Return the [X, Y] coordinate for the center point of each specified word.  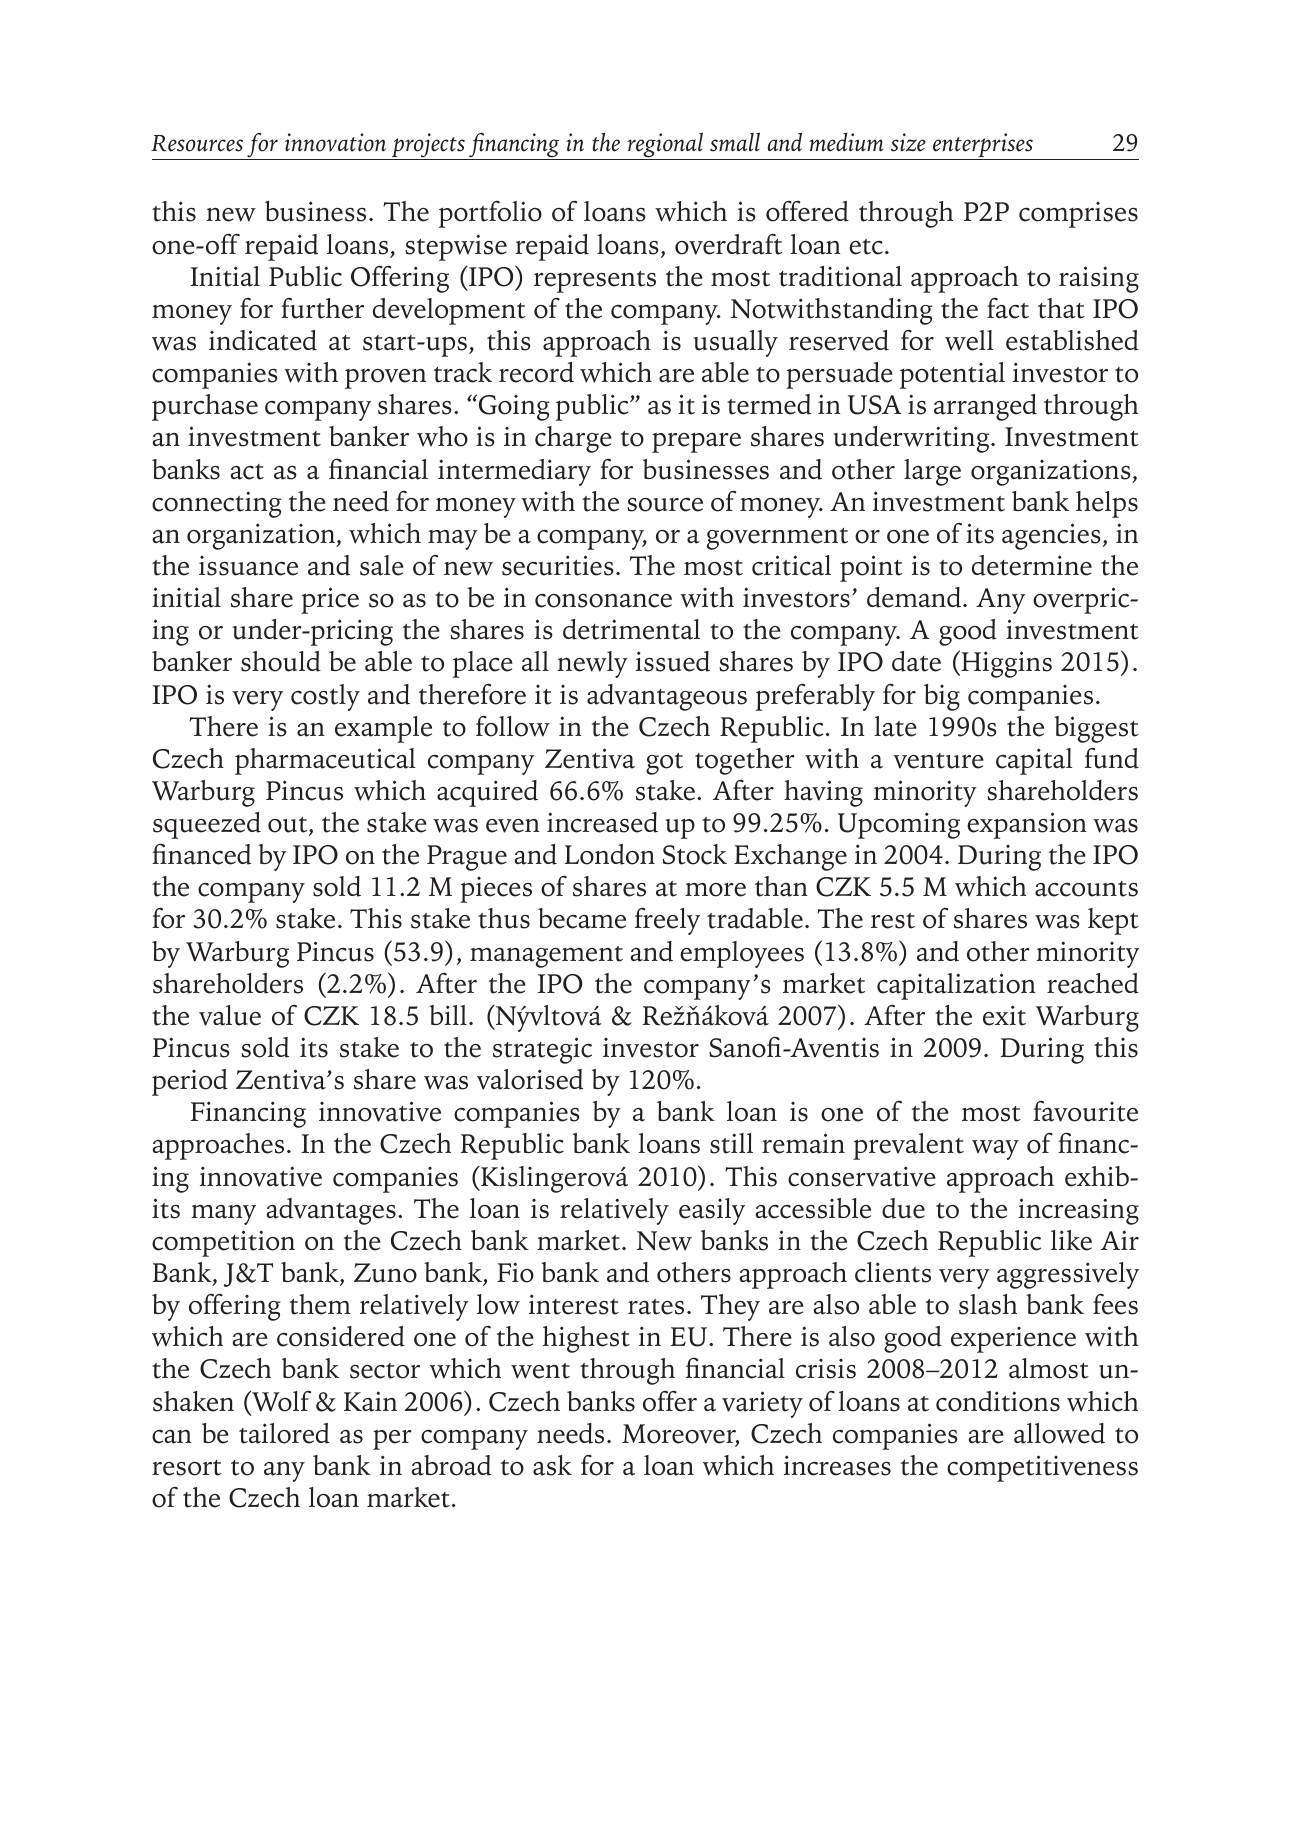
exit [1004, 1015]
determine [1032, 565]
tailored [284, 1433]
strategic [542, 1050]
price [330, 600]
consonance [603, 601]
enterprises [983, 146]
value [230, 1015]
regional [665, 146]
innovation [335, 142]
